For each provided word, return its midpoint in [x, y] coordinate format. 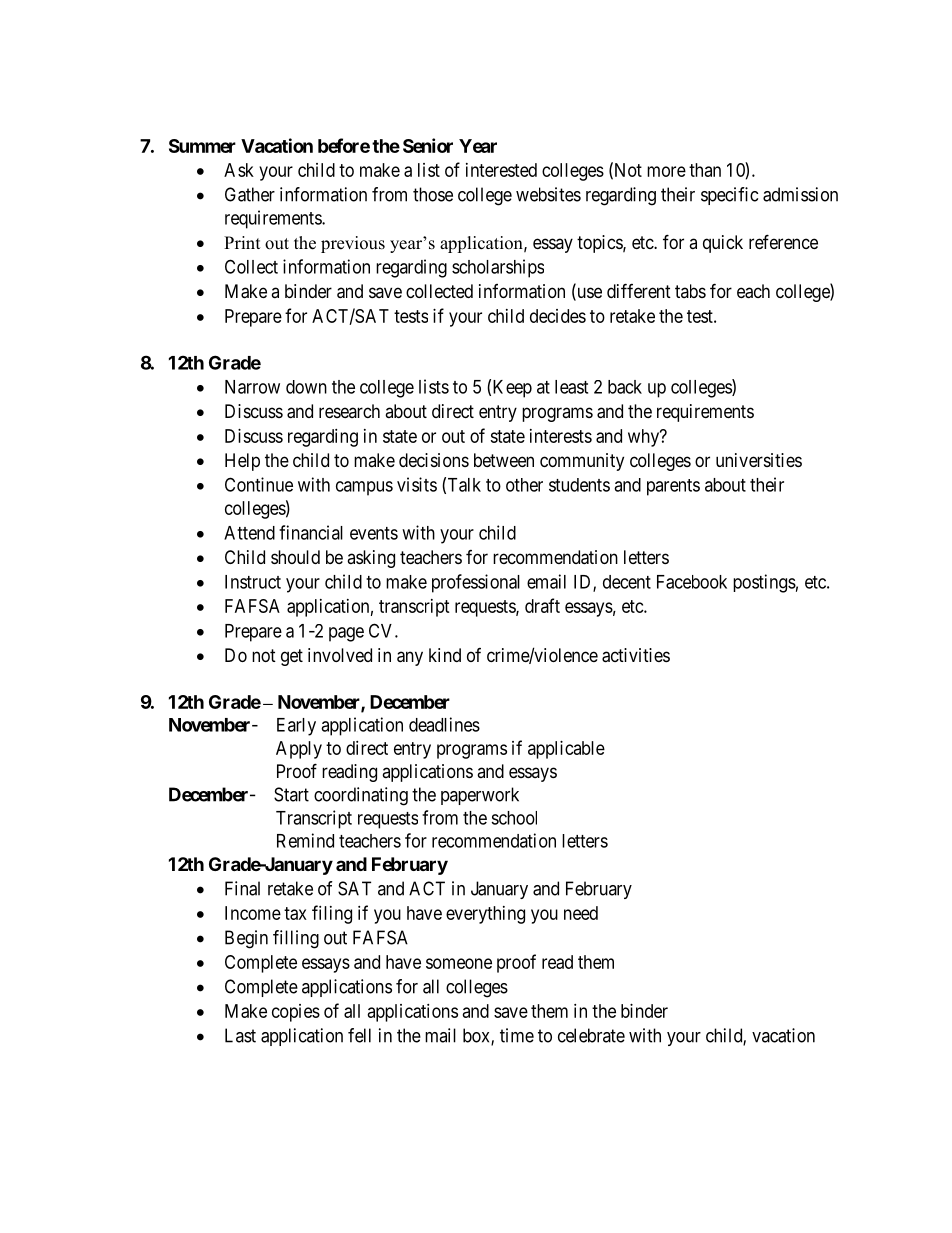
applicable [566, 750]
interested [501, 170]
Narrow [252, 387]
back [625, 387]
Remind [305, 840]
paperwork [480, 796]
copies [296, 1013]
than [705, 170]
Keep [512, 389]
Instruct [253, 582]
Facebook [692, 582]
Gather [250, 194]
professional [476, 583]
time [517, 1035]
